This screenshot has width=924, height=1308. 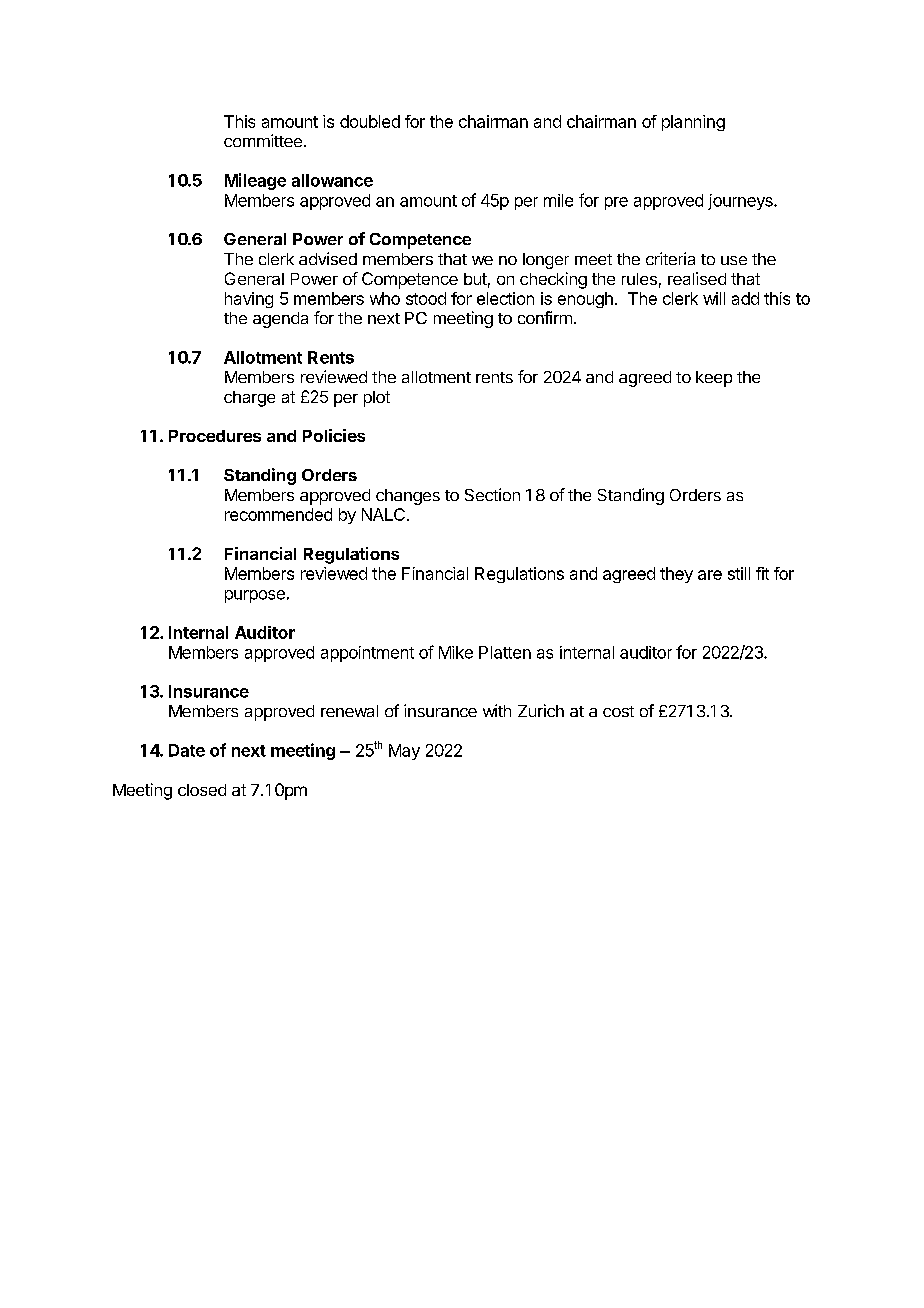 I want to click on planning, so click(x=693, y=123).
